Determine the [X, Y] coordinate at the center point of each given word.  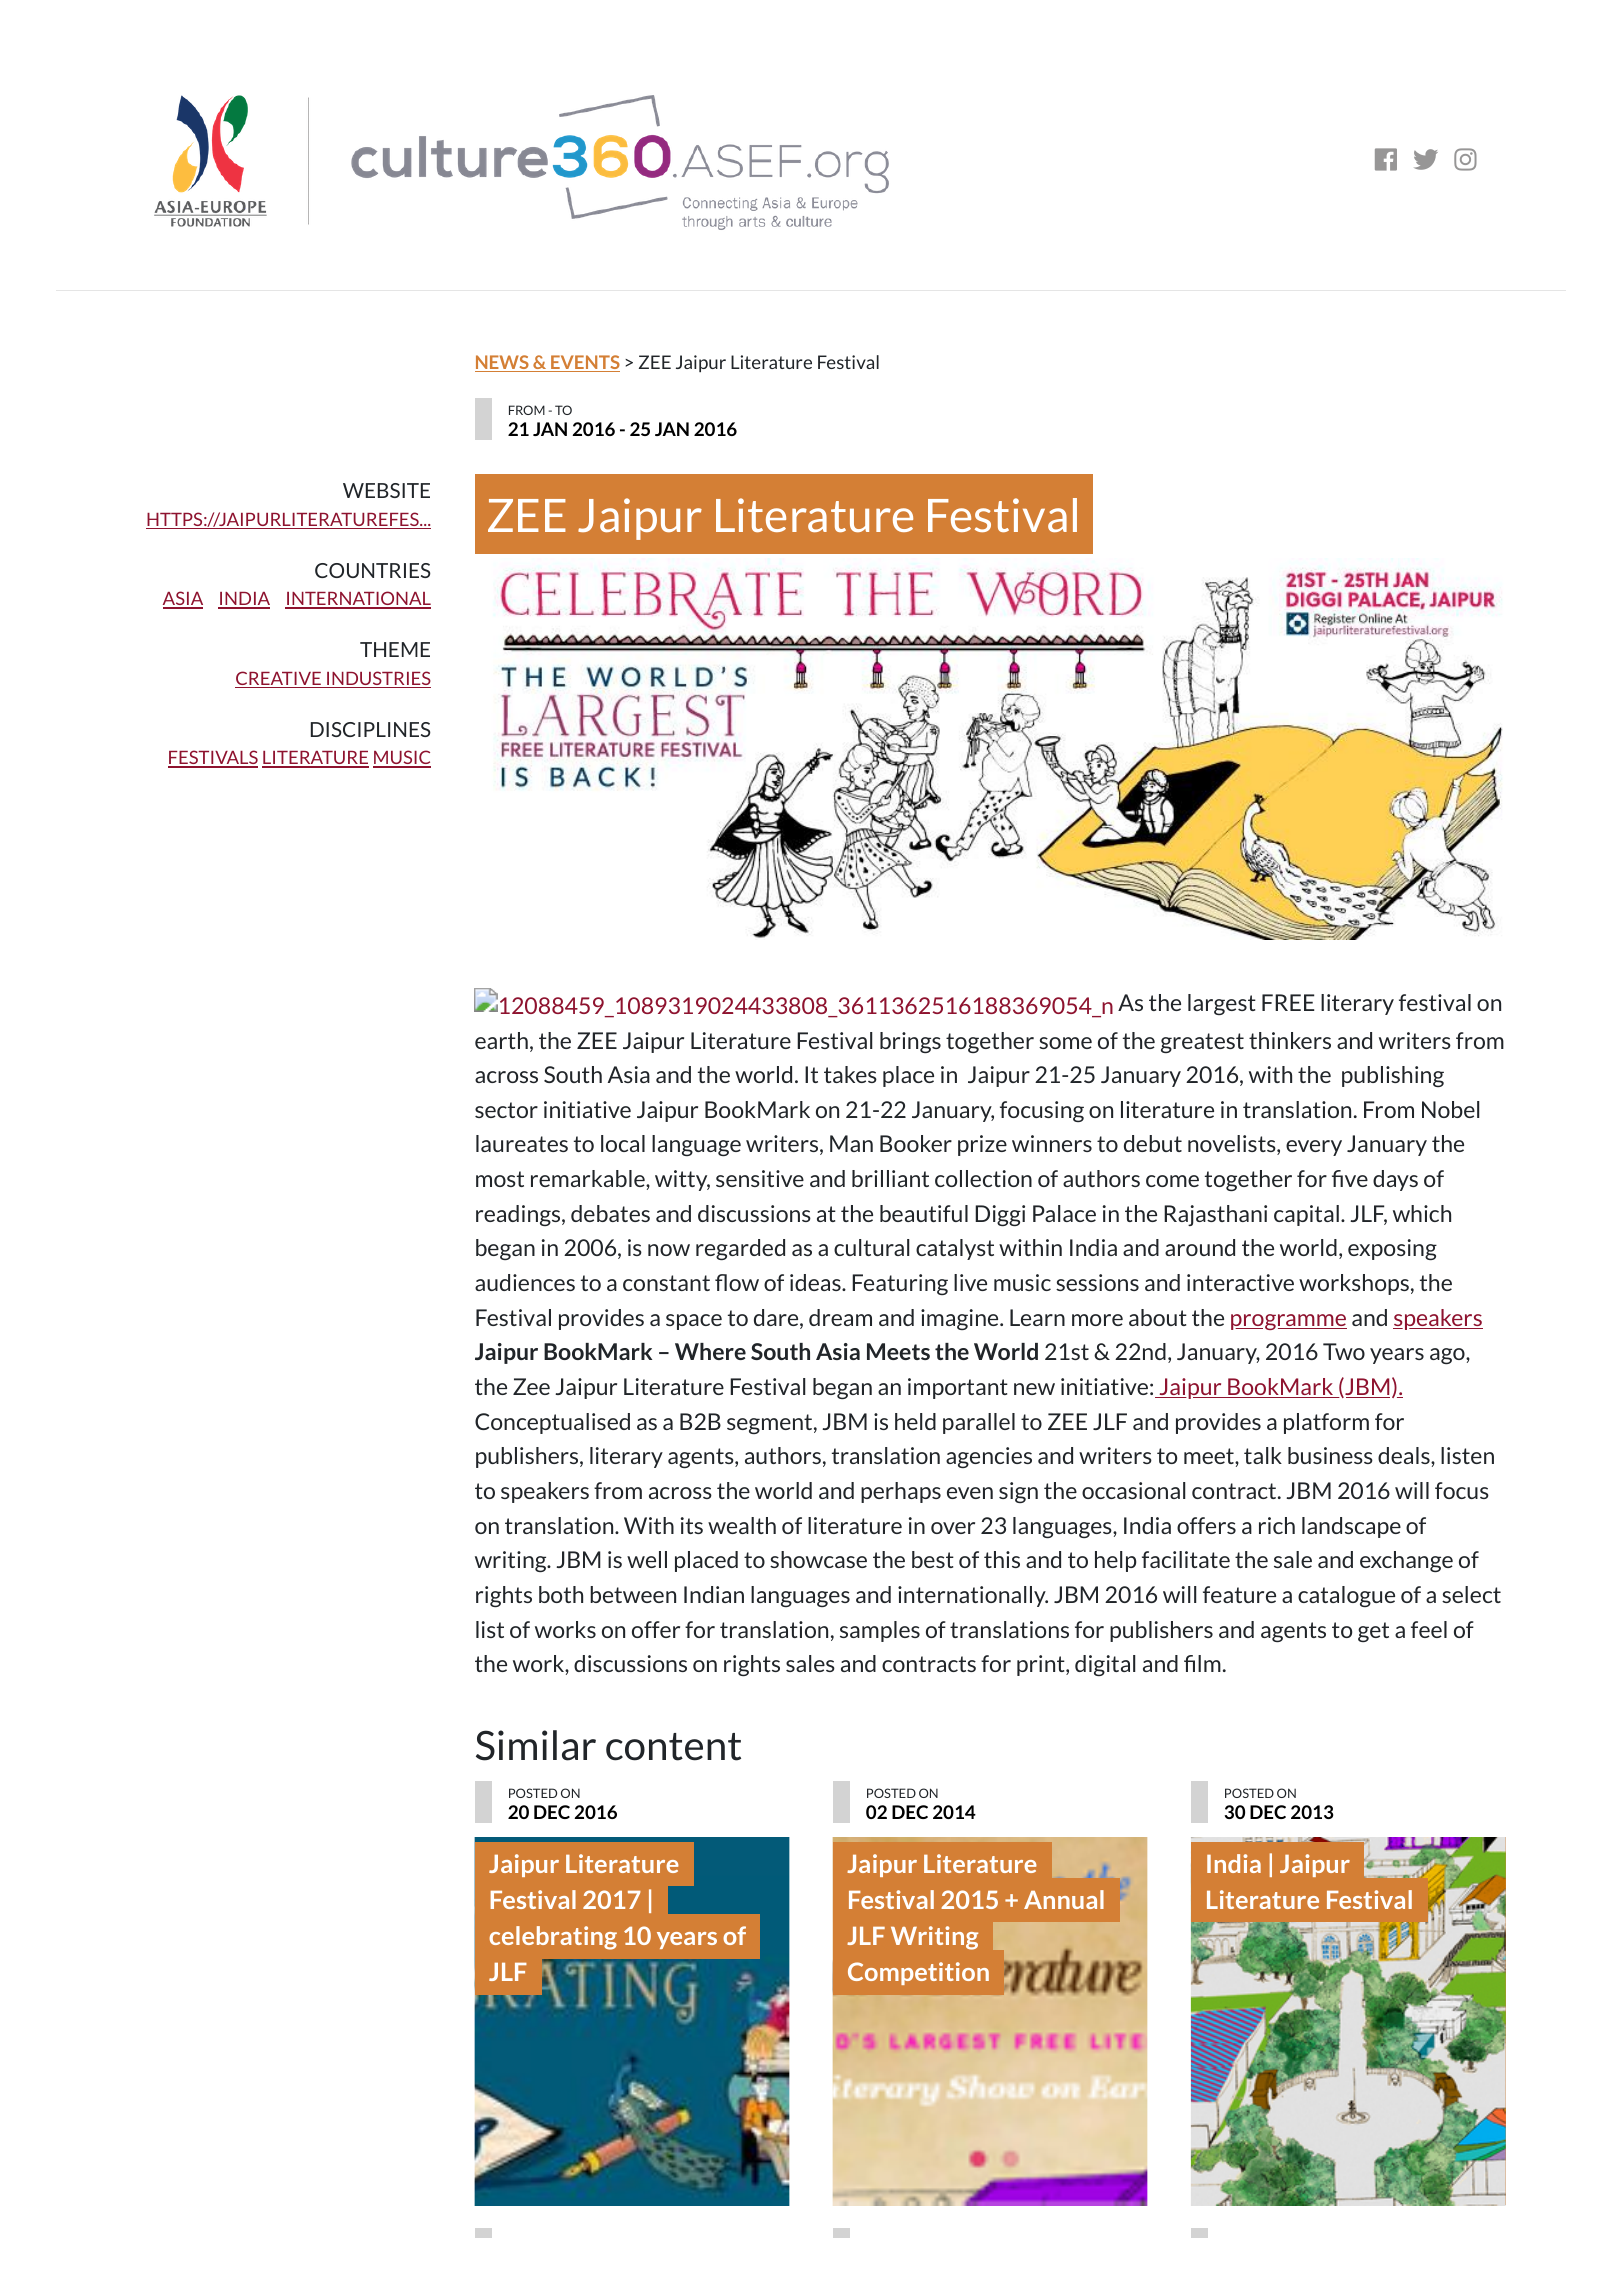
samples [880, 1631]
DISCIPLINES [371, 729]
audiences [525, 1282]
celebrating [553, 1938]
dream [840, 1317]
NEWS [503, 363]
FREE [1288, 1002]
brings [910, 1042]
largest [1222, 1004]
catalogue [1346, 1596]
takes [850, 1074]
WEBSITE [386, 490]
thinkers [1290, 1040]
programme [1289, 1322]
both [561, 1594]
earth [501, 1040]
